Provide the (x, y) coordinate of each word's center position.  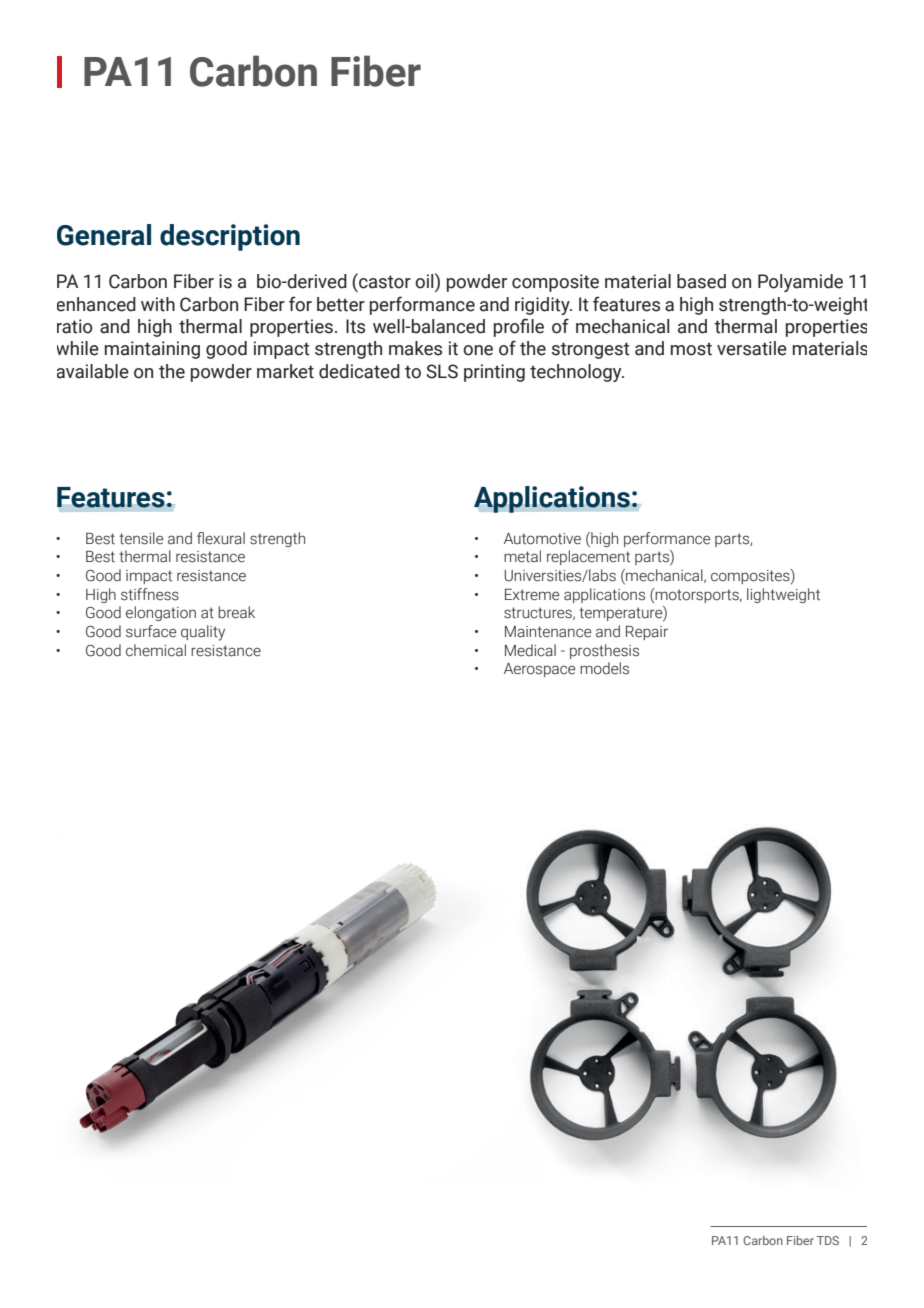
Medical (530, 650)
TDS (828, 1240)
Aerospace (539, 670)
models (604, 668)
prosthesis (604, 651)
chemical (156, 650)
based (701, 281)
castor (384, 281)
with (158, 304)
